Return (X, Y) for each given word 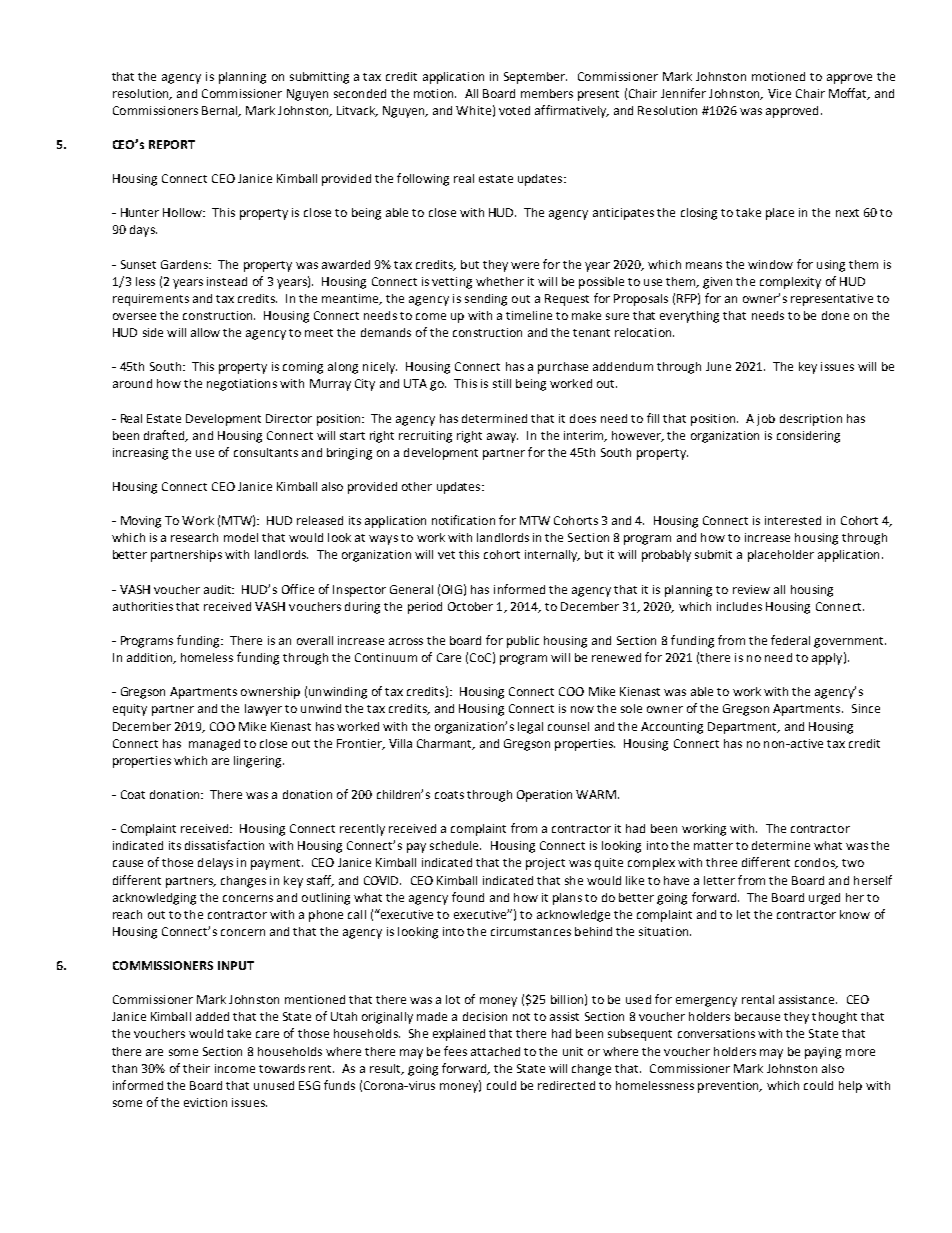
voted (514, 110)
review (751, 589)
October (470, 606)
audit (219, 589)
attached (495, 1051)
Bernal (221, 111)
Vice (779, 93)
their (196, 1068)
